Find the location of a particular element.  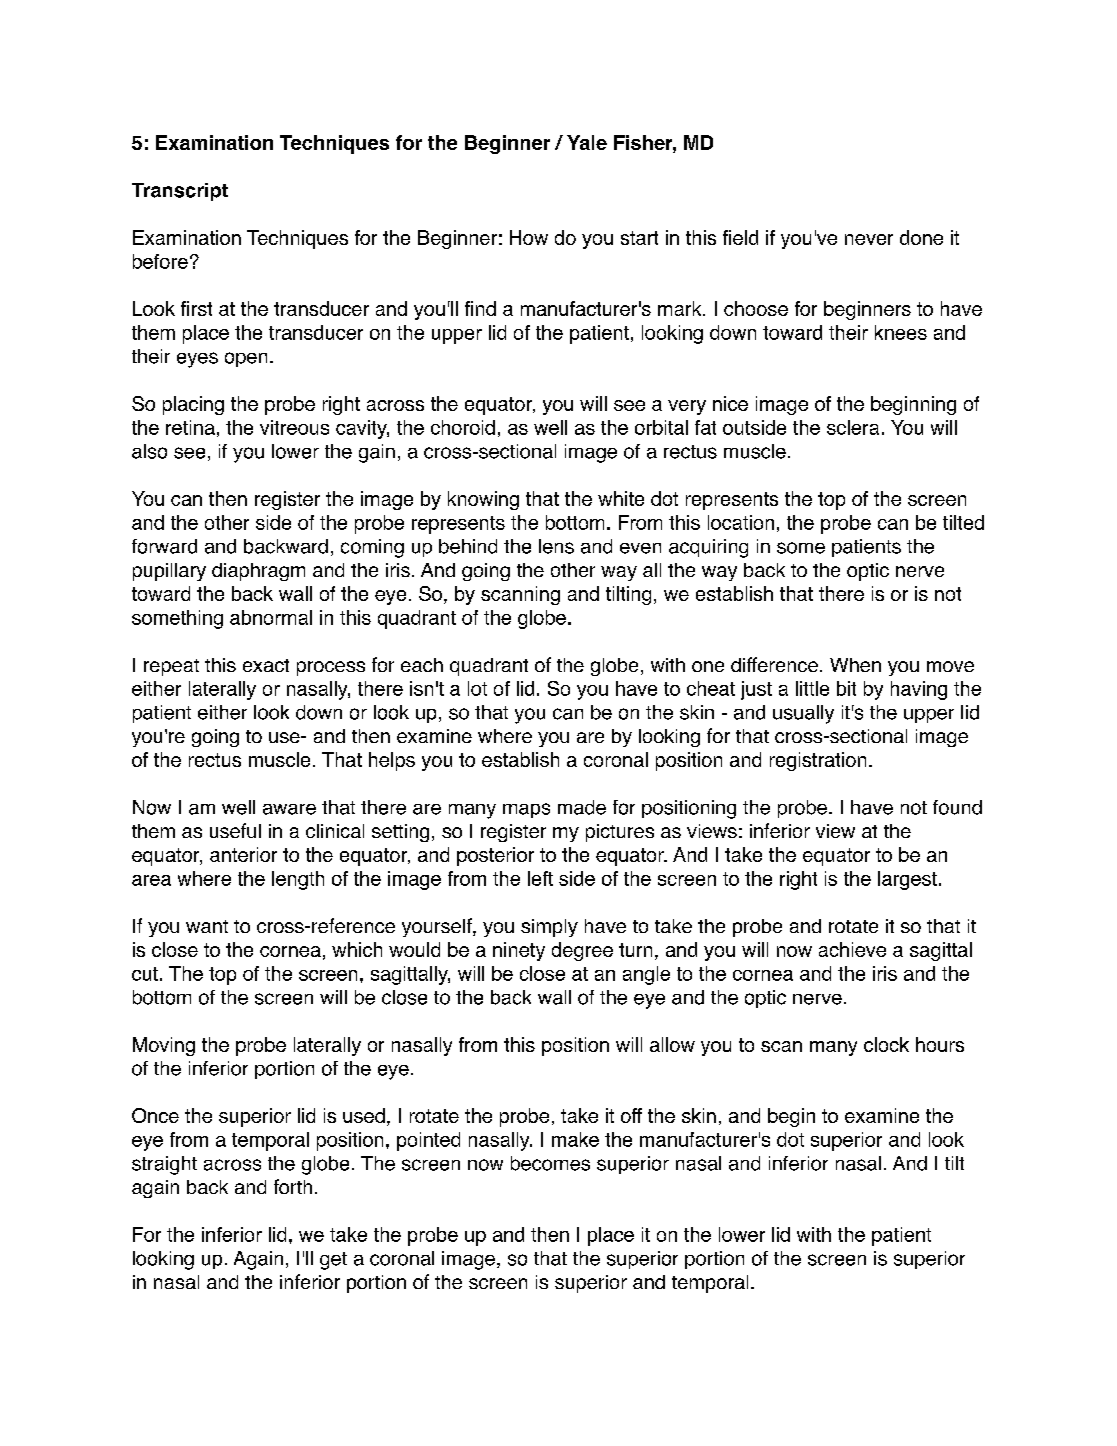

sclera is located at coordinates (853, 427).
